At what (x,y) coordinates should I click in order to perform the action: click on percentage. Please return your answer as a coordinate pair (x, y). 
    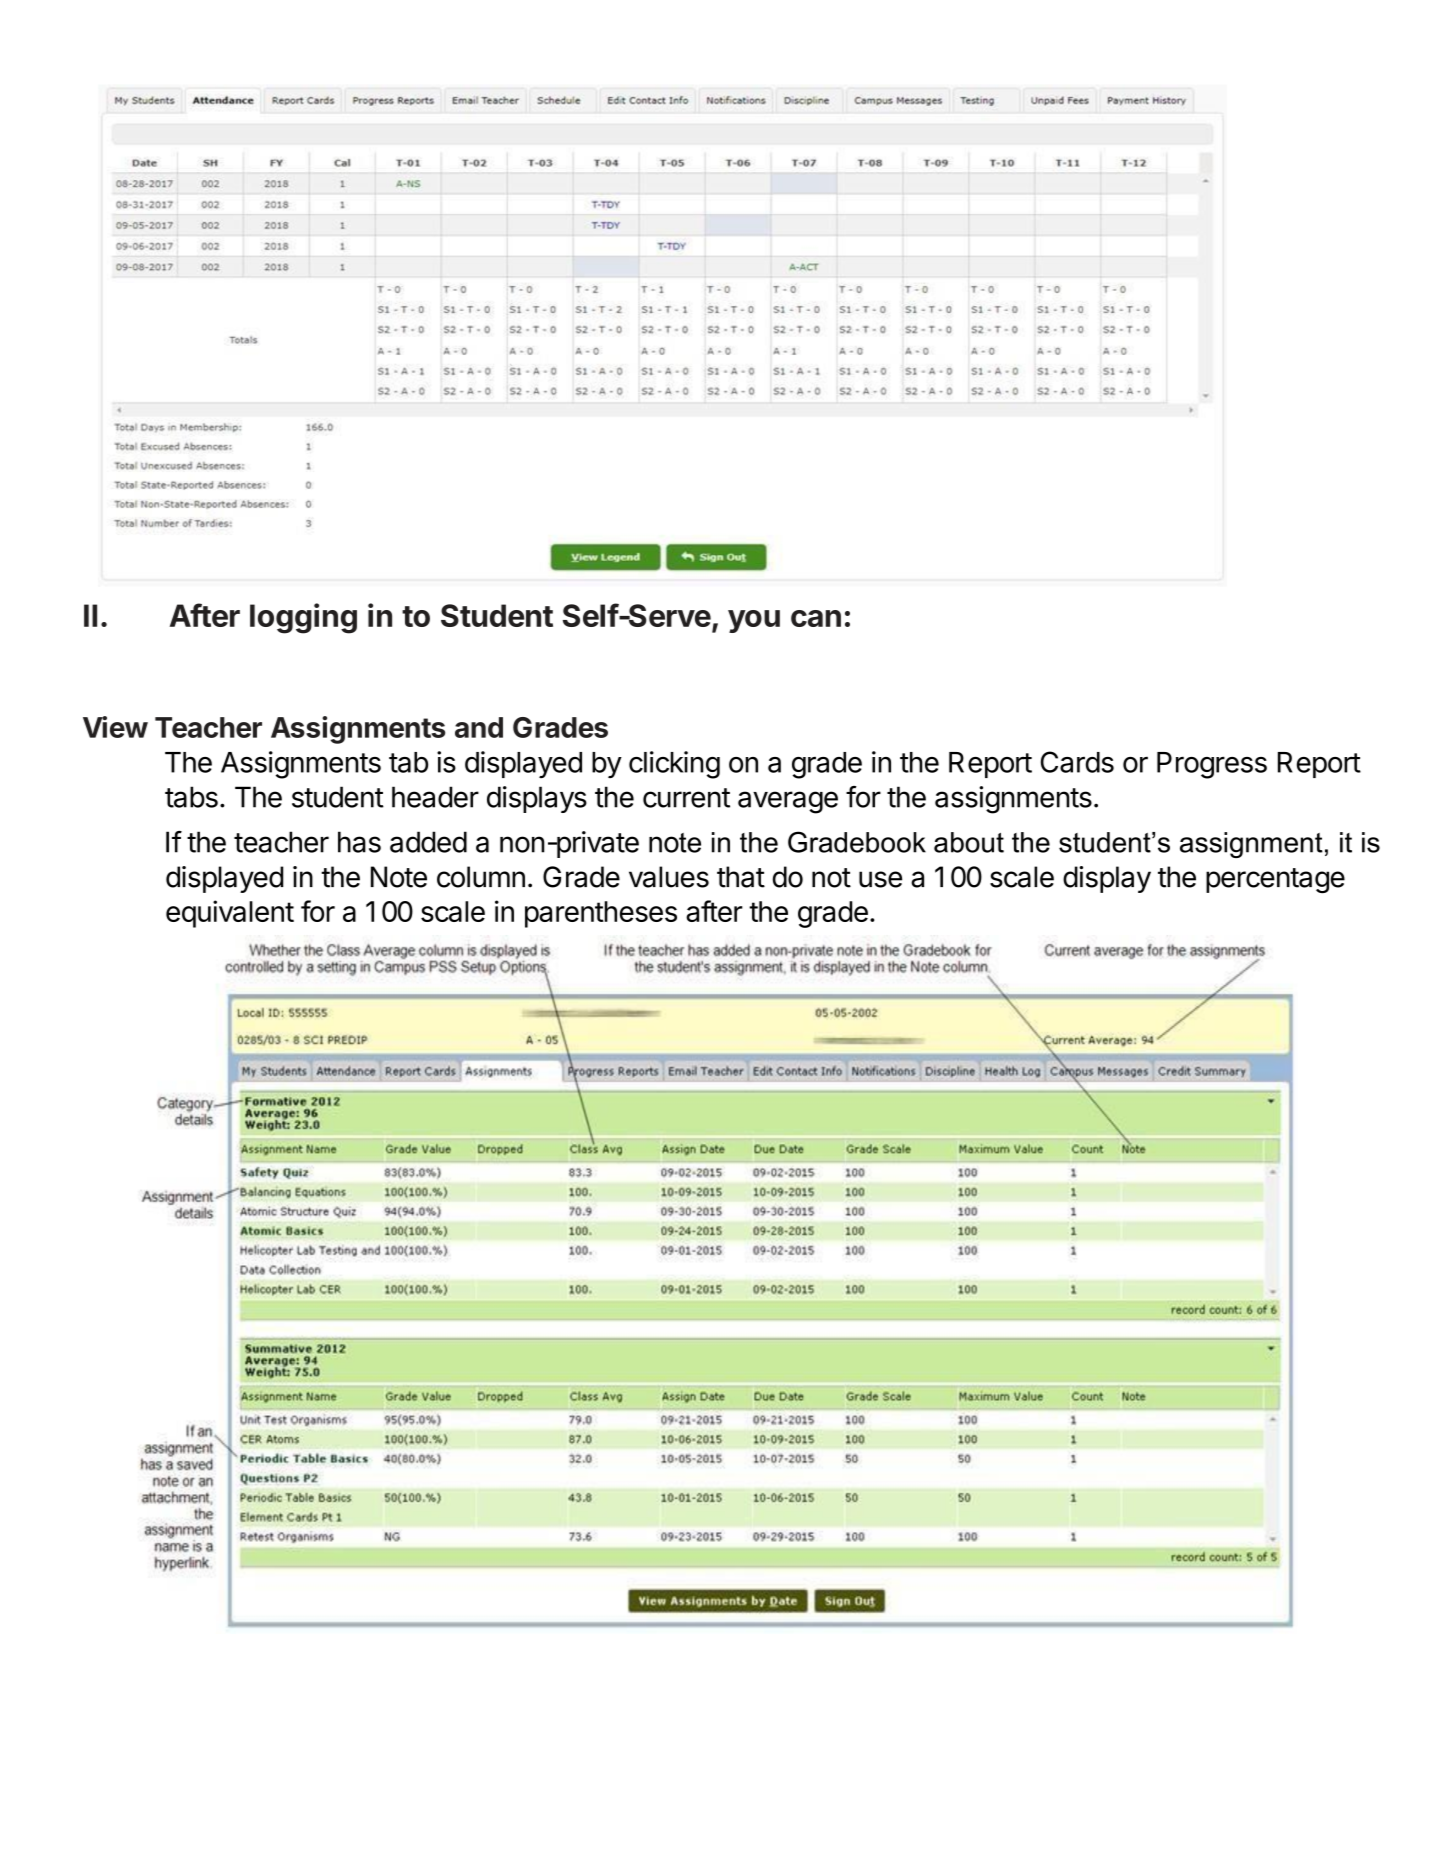
    Looking at the image, I should click on (1275, 880).
